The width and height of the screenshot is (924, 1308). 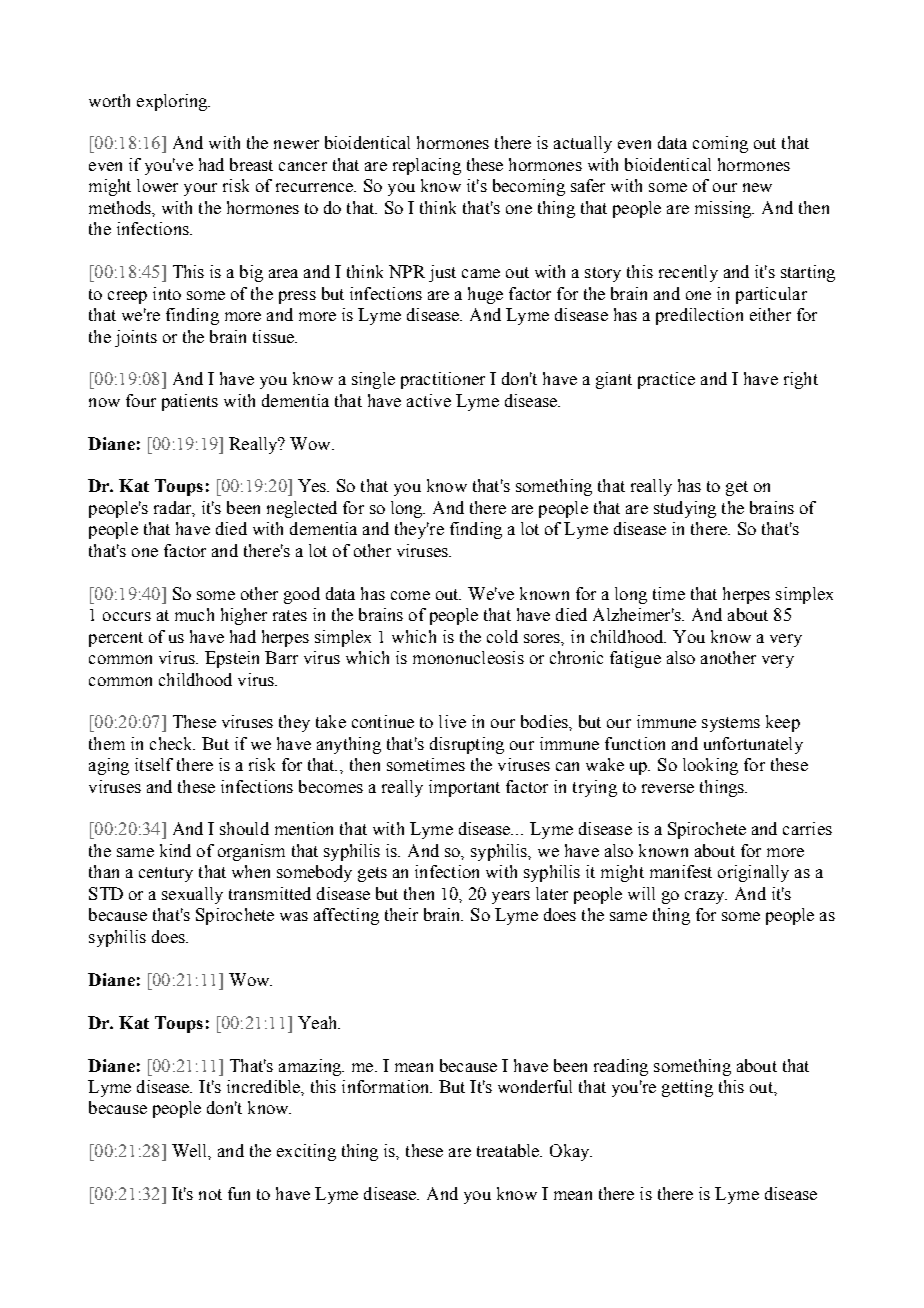 What do you see at coordinates (173, 102) in the screenshot?
I see `exploring` at bounding box center [173, 102].
